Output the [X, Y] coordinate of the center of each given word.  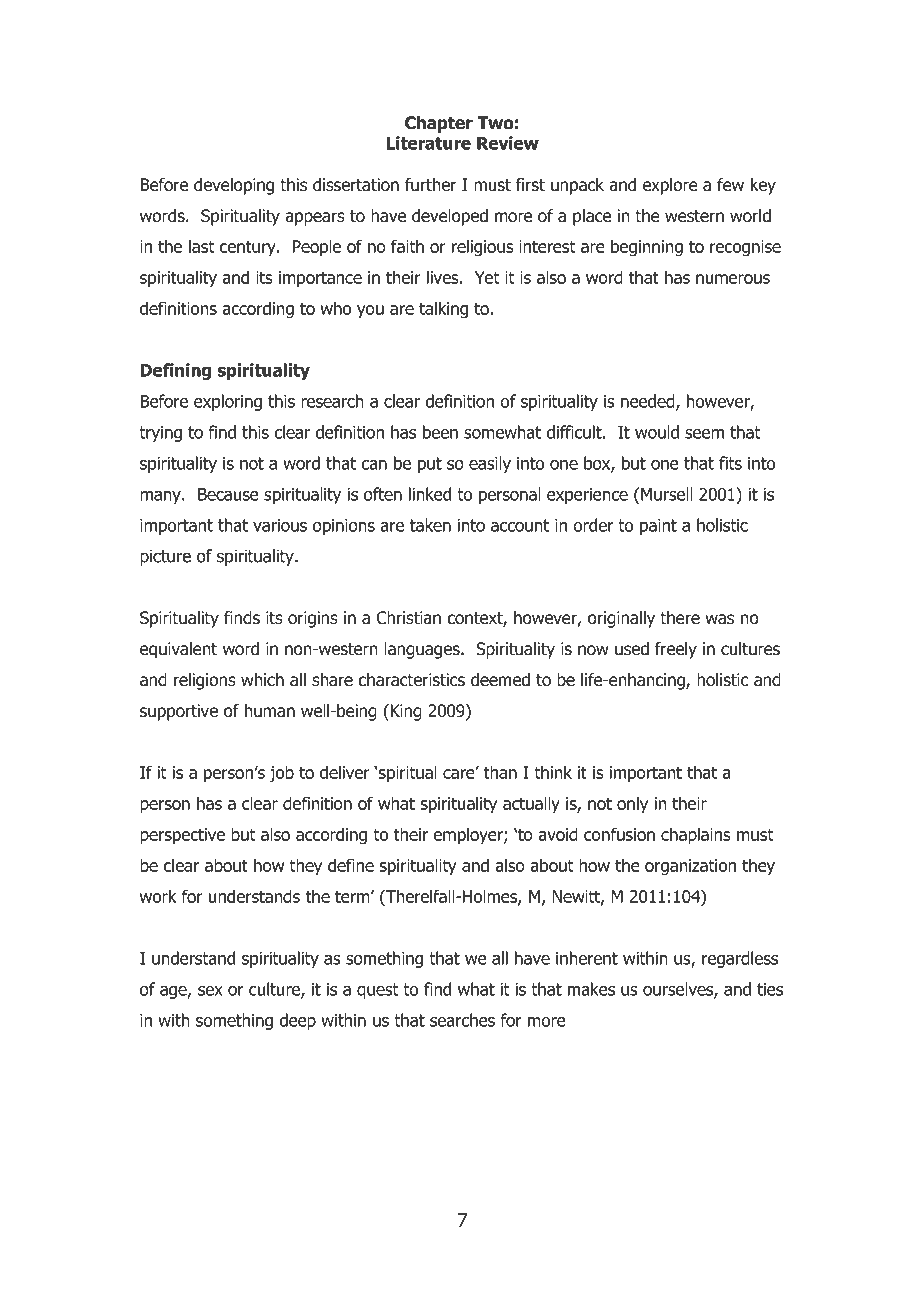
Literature [428, 143]
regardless [740, 959]
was [719, 619]
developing [234, 186]
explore [670, 186]
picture [165, 557]
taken [430, 525]
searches [462, 1020]
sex [210, 991]
